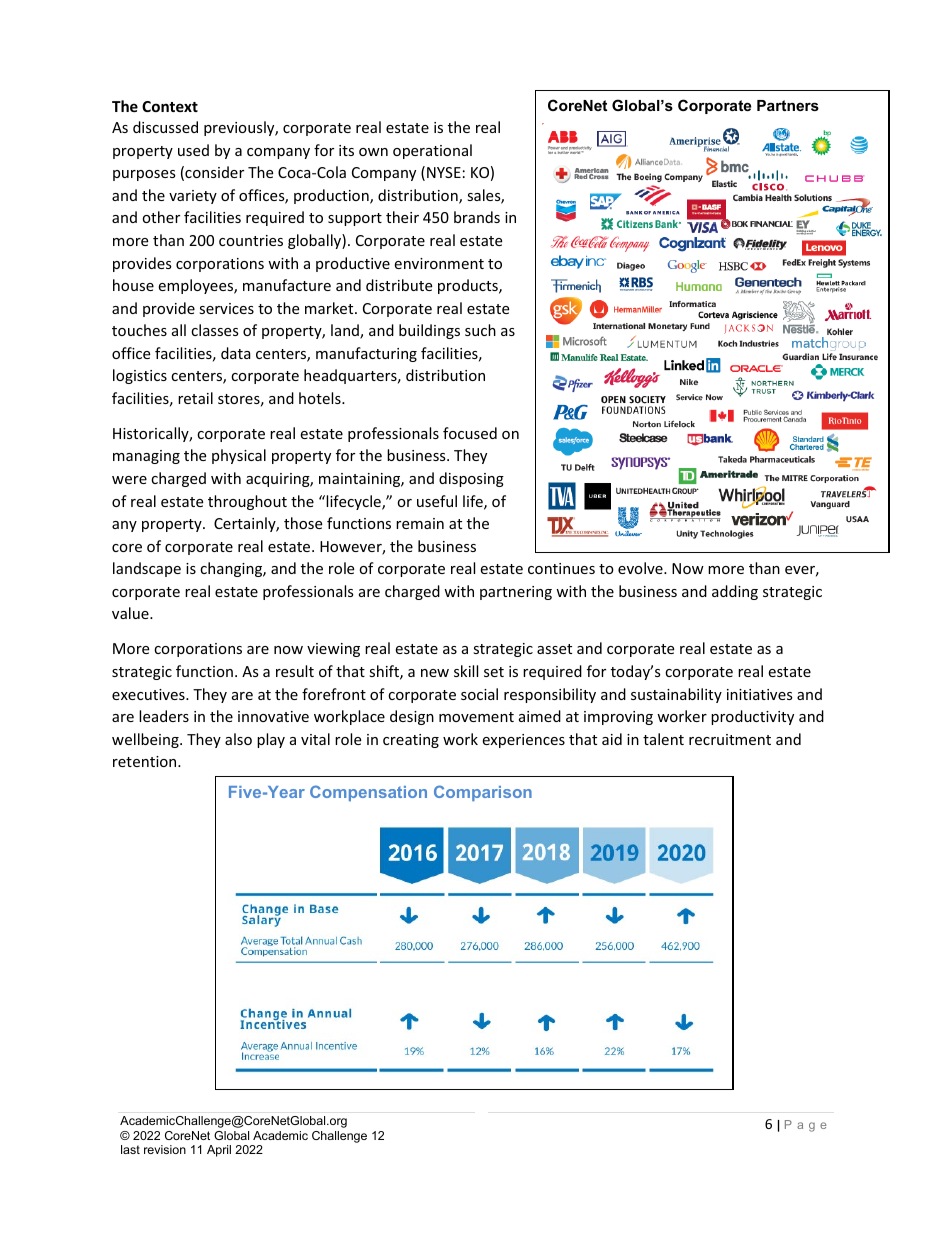  I want to click on revision, so click(165, 1149).
